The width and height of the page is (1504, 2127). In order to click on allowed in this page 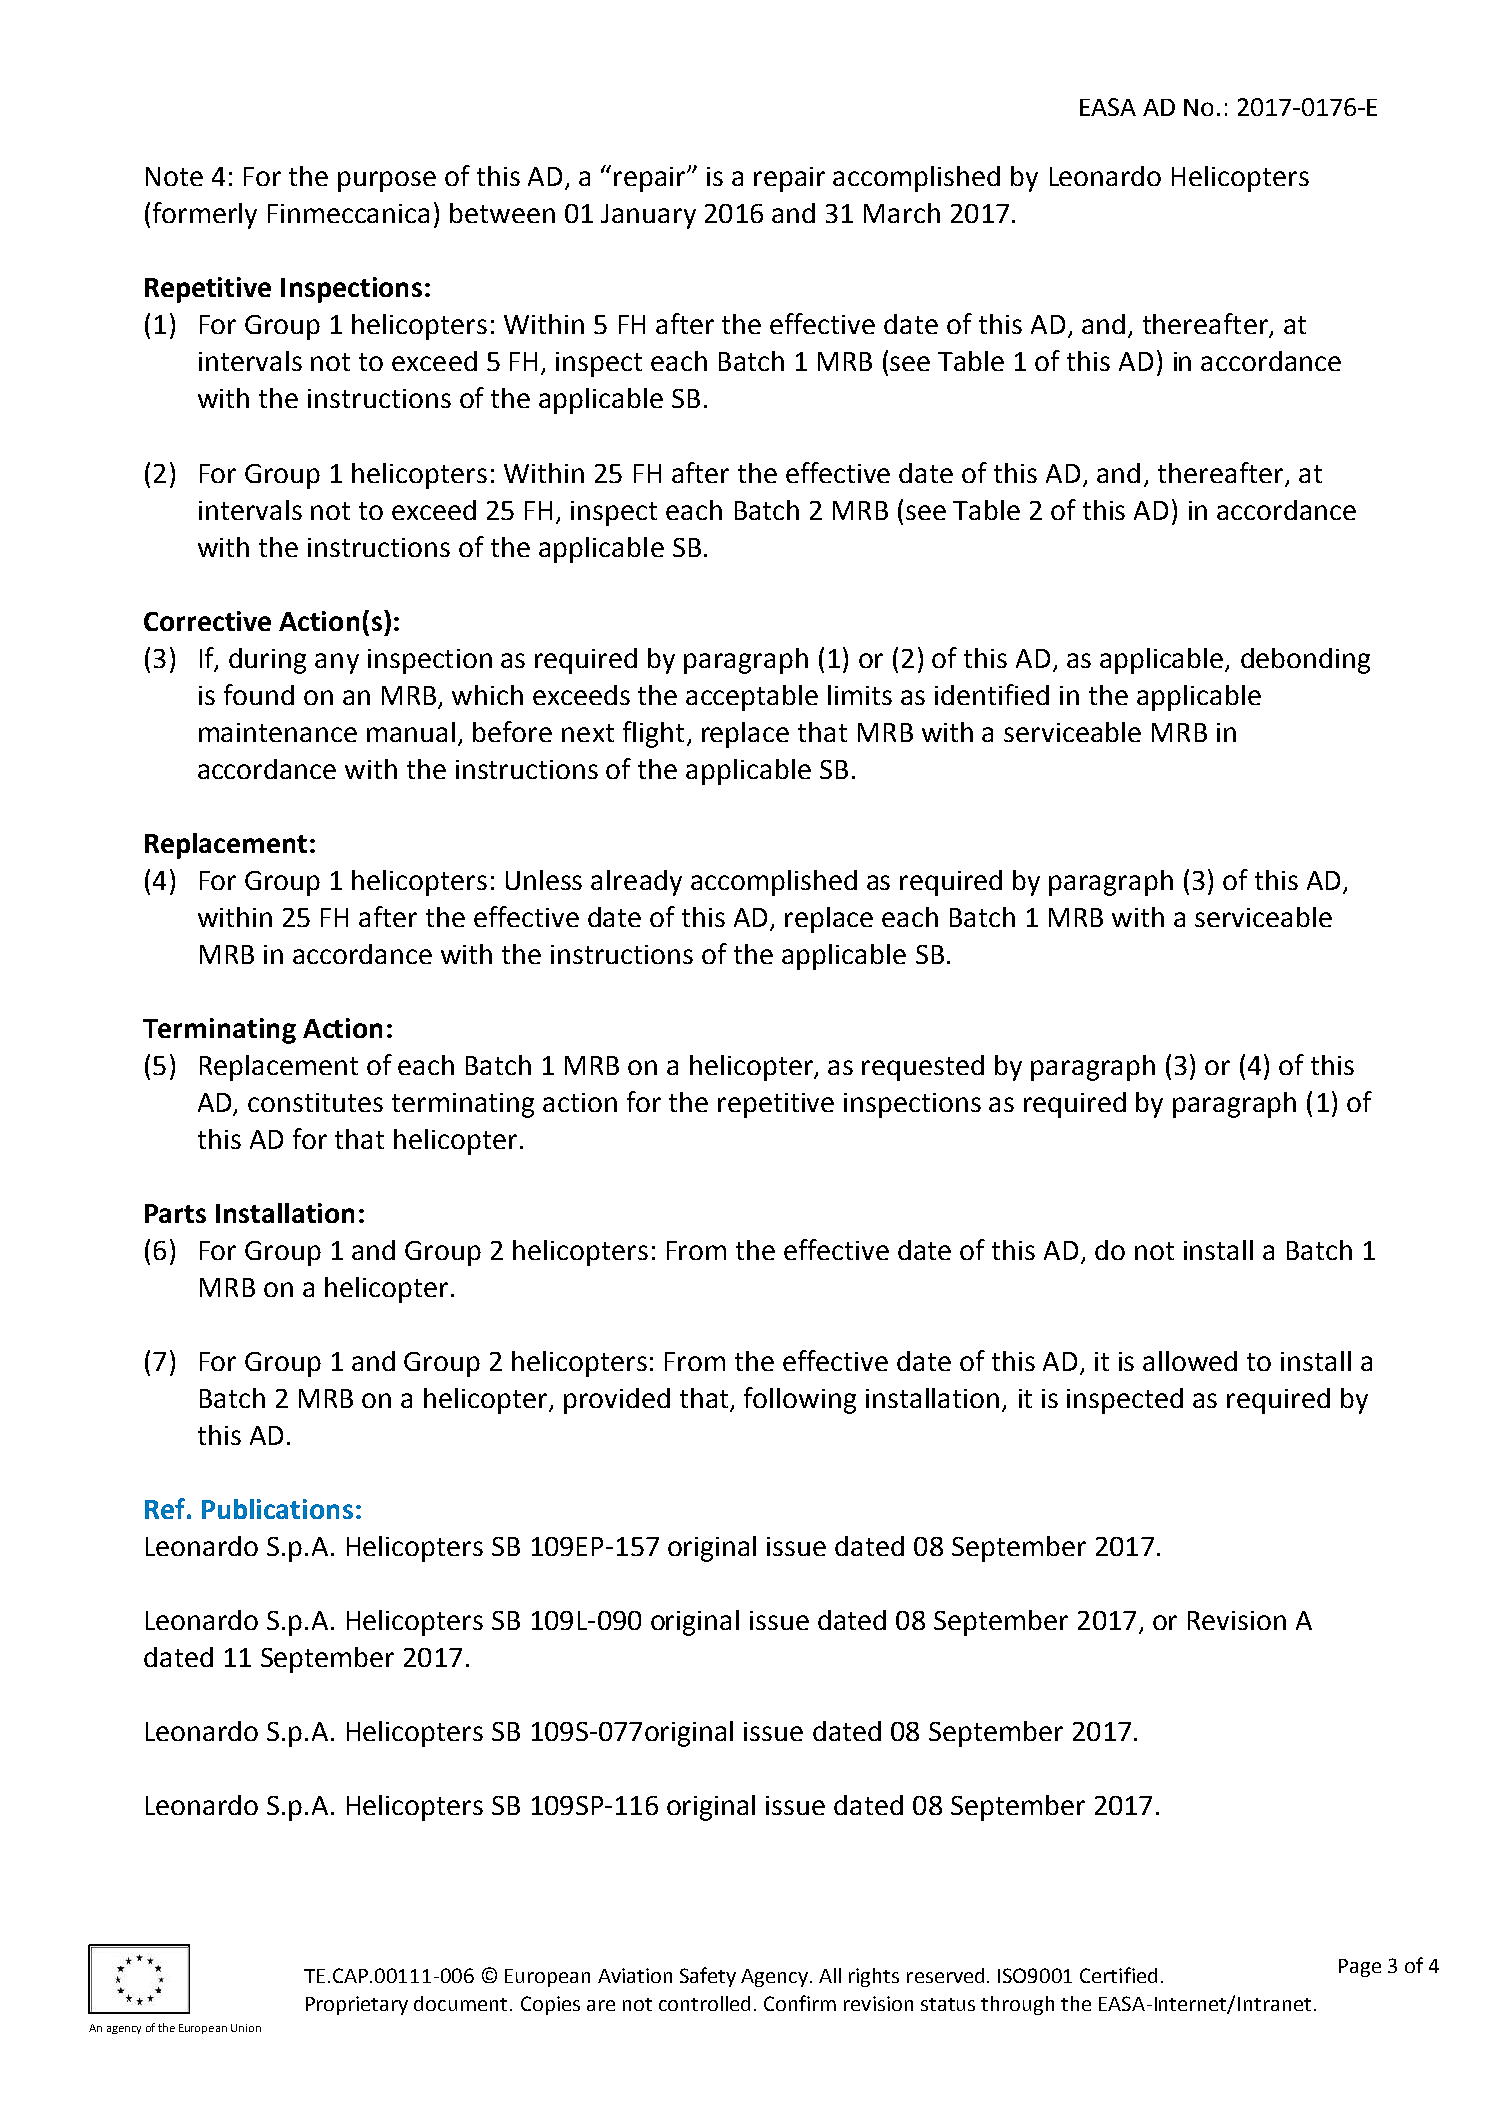, I will do `click(1190, 1361)`.
